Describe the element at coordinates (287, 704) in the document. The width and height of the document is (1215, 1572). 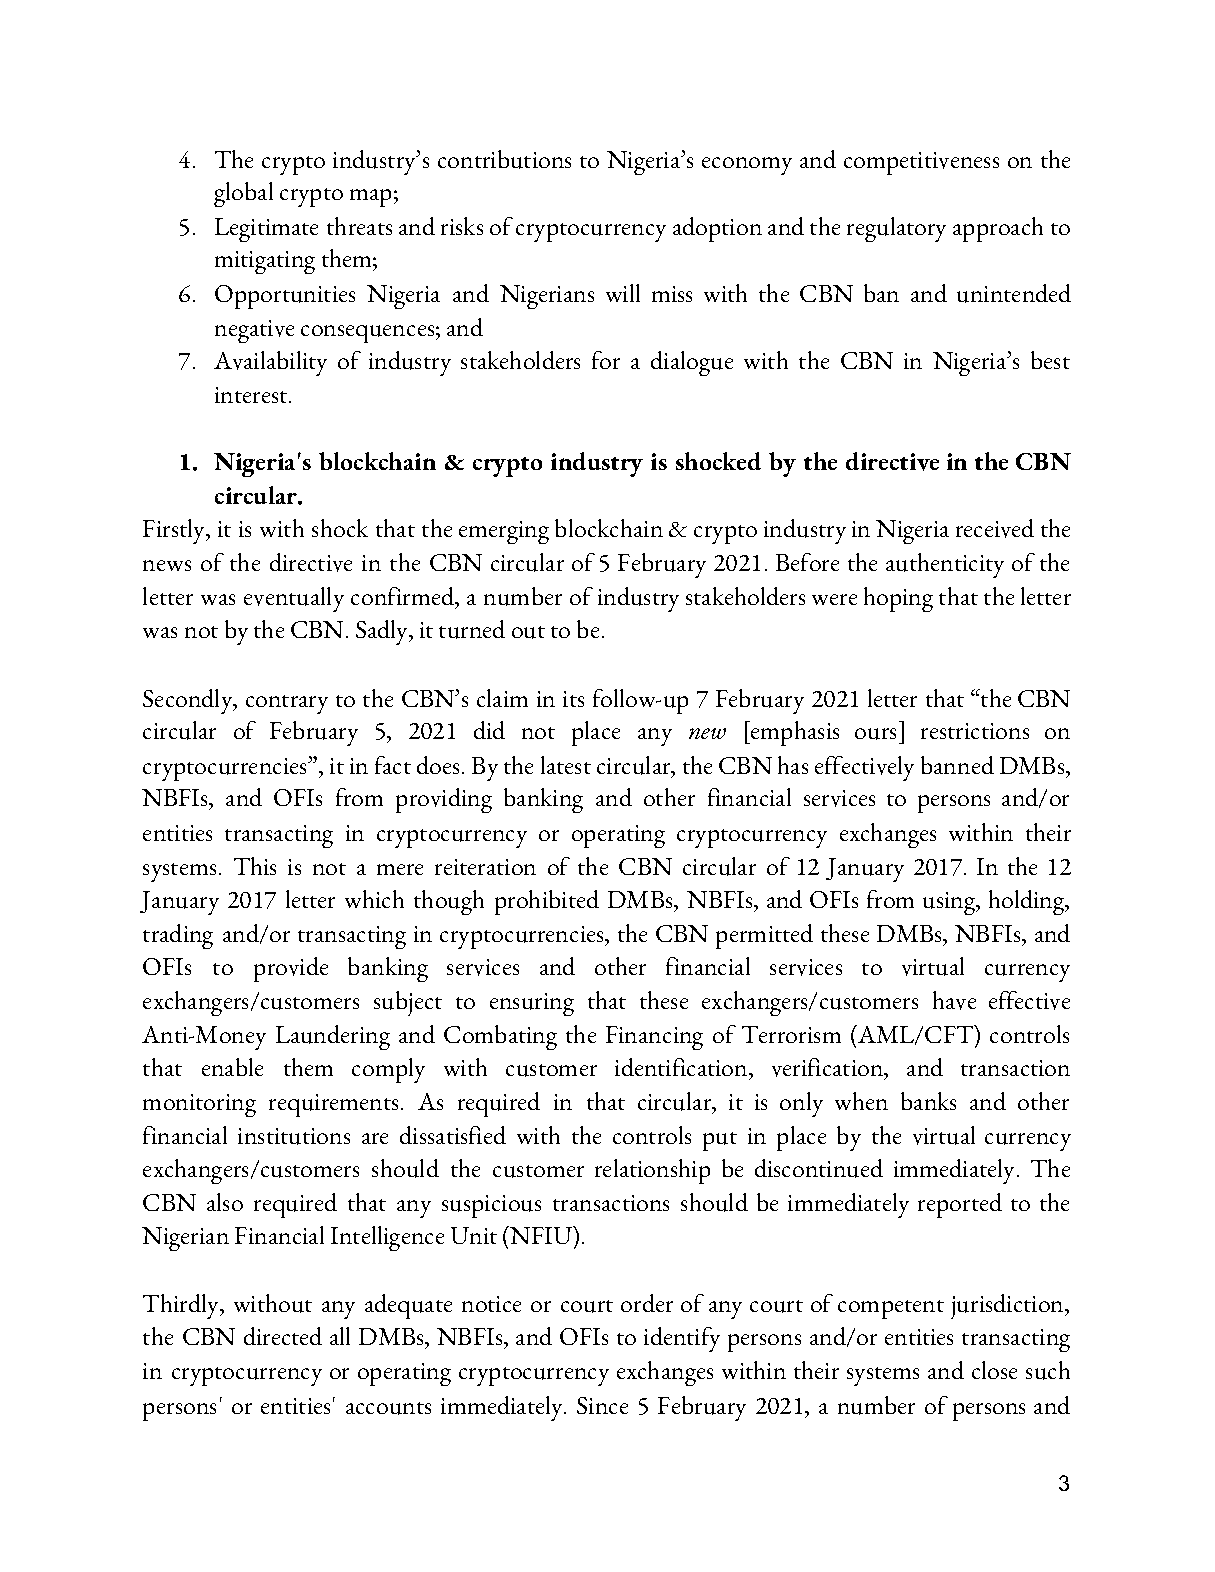
I see `contrary` at that location.
